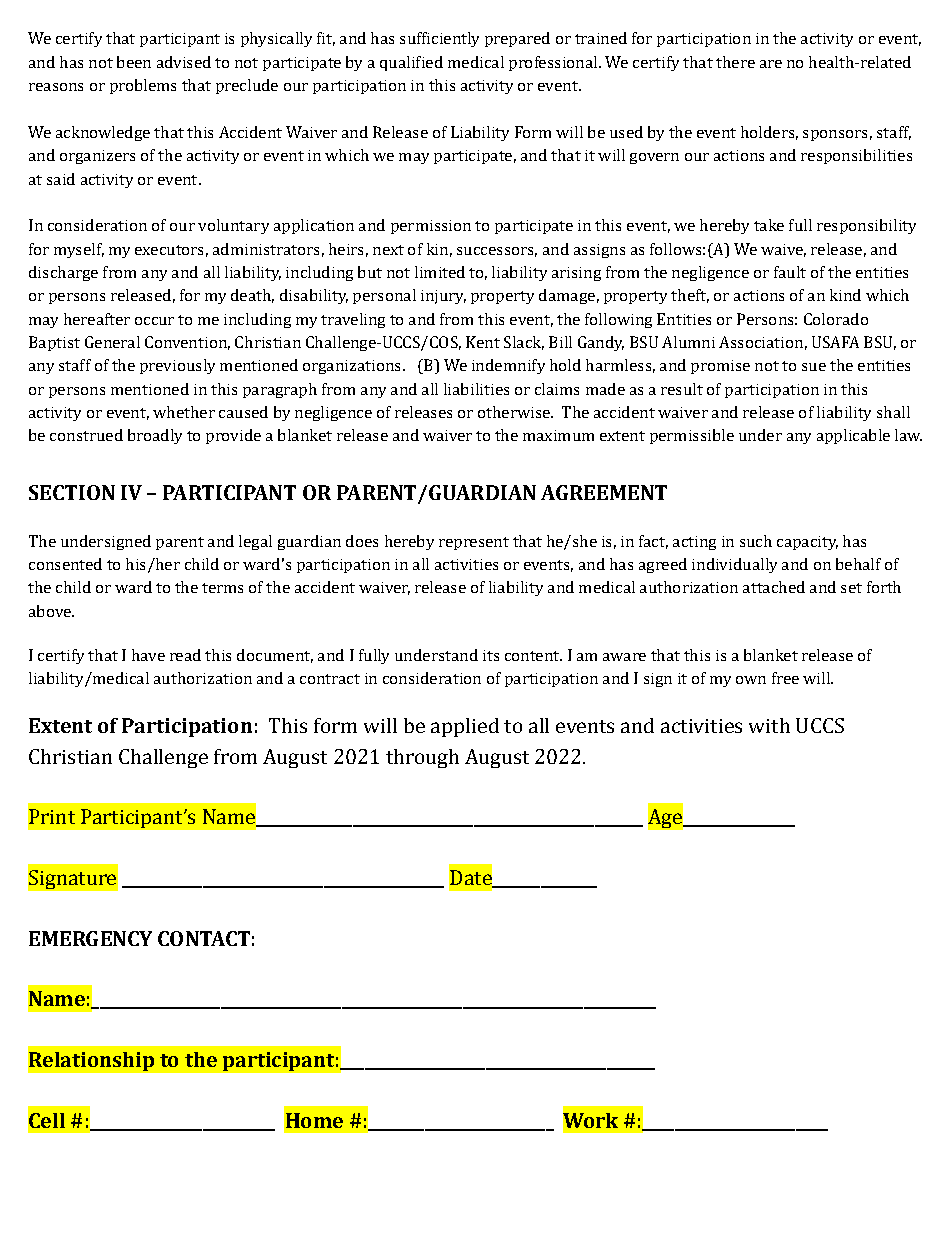 The height and width of the screenshot is (1233, 952). What do you see at coordinates (807, 543) in the screenshot?
I see `capacity` at bounding box center [807, 543].
